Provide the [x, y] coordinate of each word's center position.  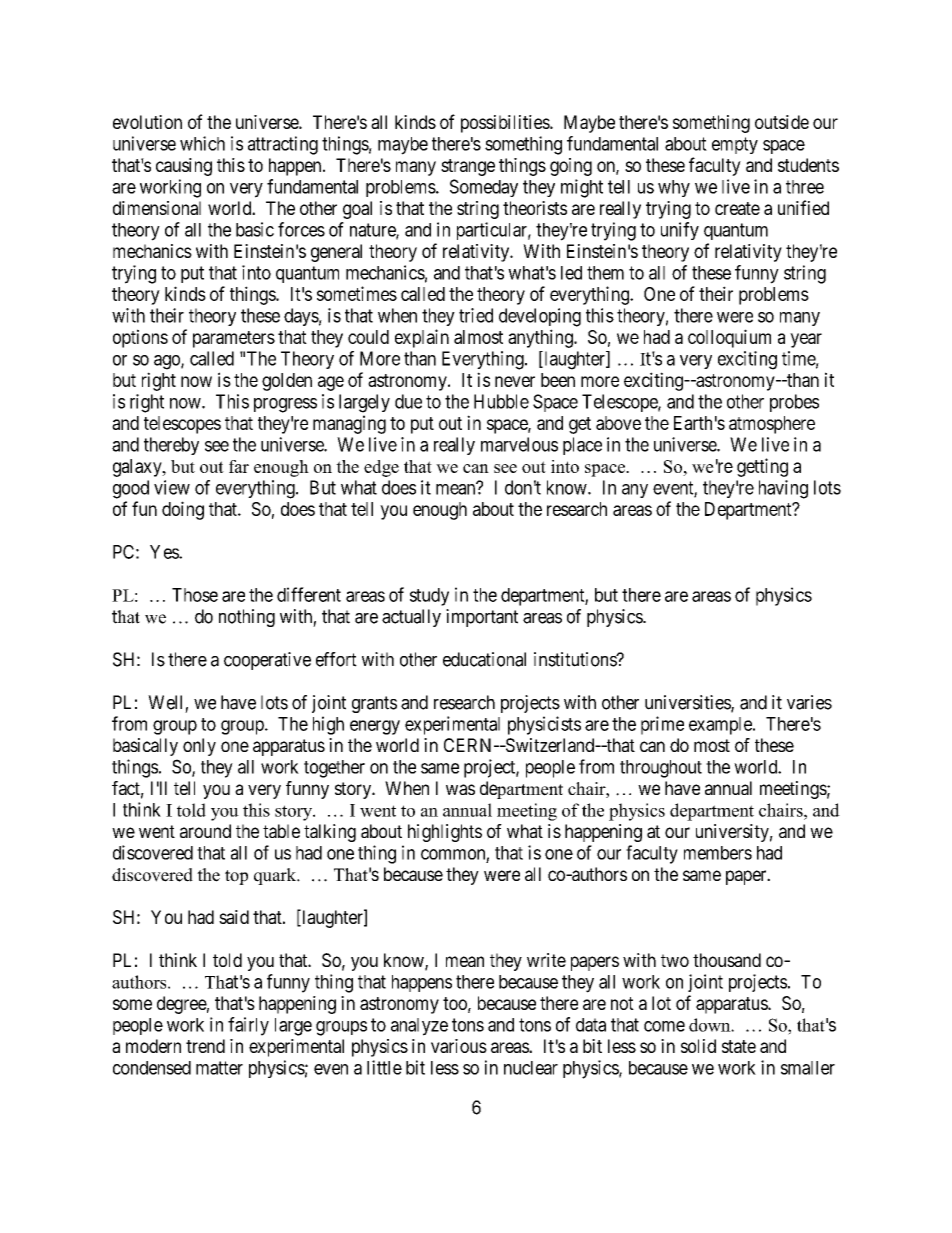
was [460, 789]
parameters [234, 339]
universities [688, 703]
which [202, 143]
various [459, 1046]
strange [468, 167]
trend [205, 1046]
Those [195, 595]
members [718, 853]
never [515, 381]
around [205, 831]
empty [735, 145]
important [482, 618]
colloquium [729, 338]
